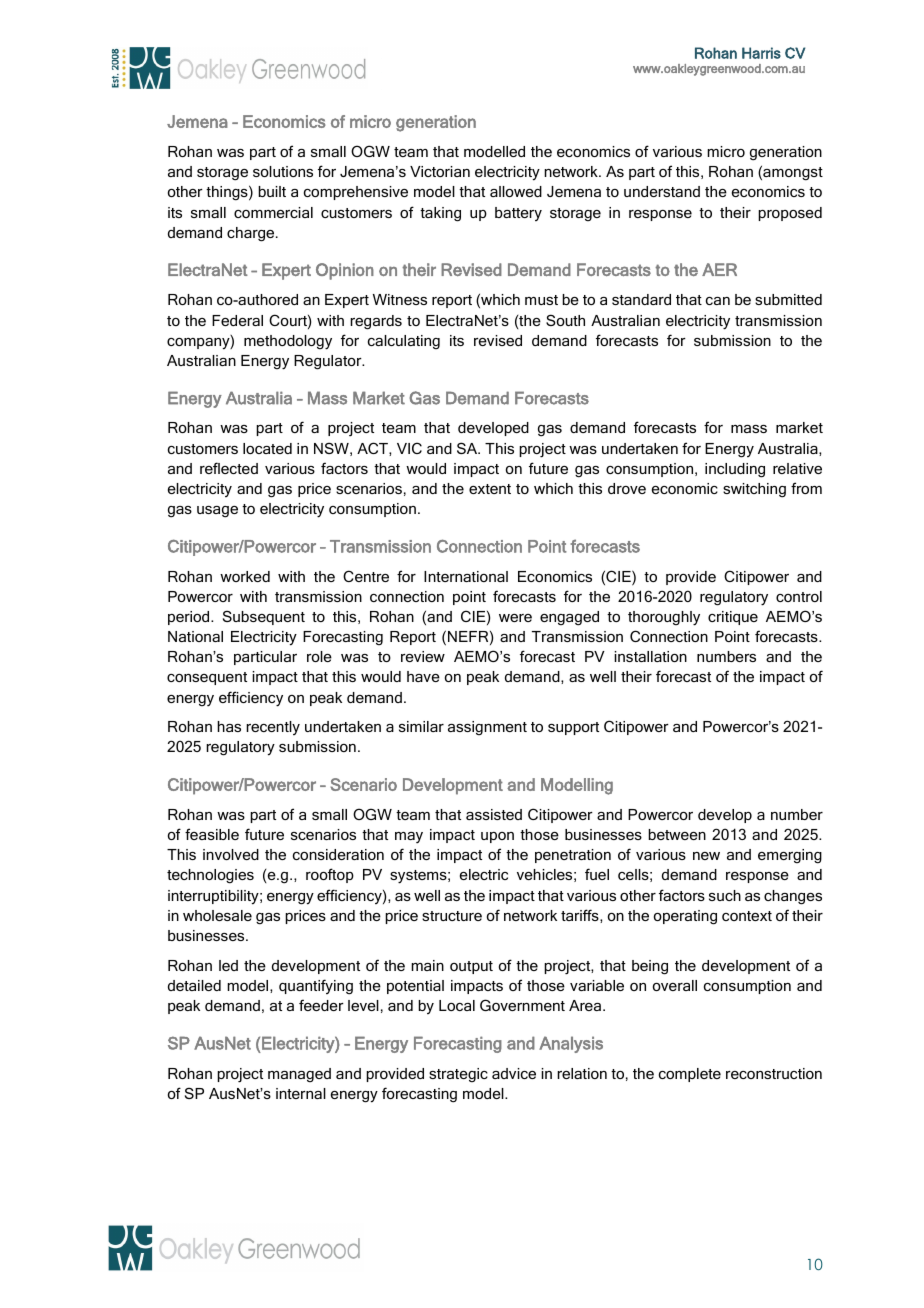 Image resolution: width=924 pixels, height=1308 pixels. Describe the element at coordinates (497, 837) in the image. I see `upon` at that location.
